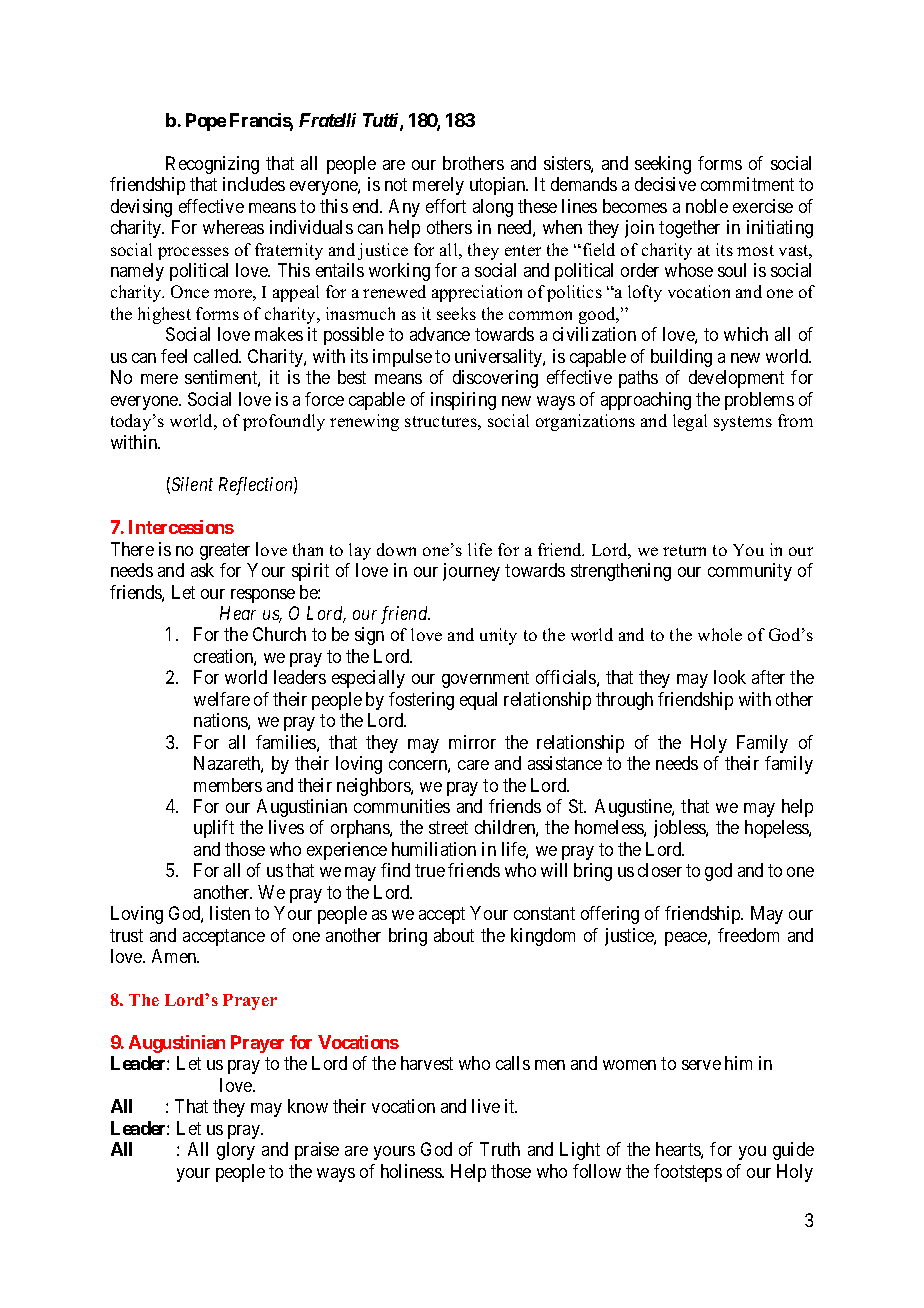 Image resolution: width=924 pixels, height=1308 pixels. I want to click on freedom, so click(748, 935).
